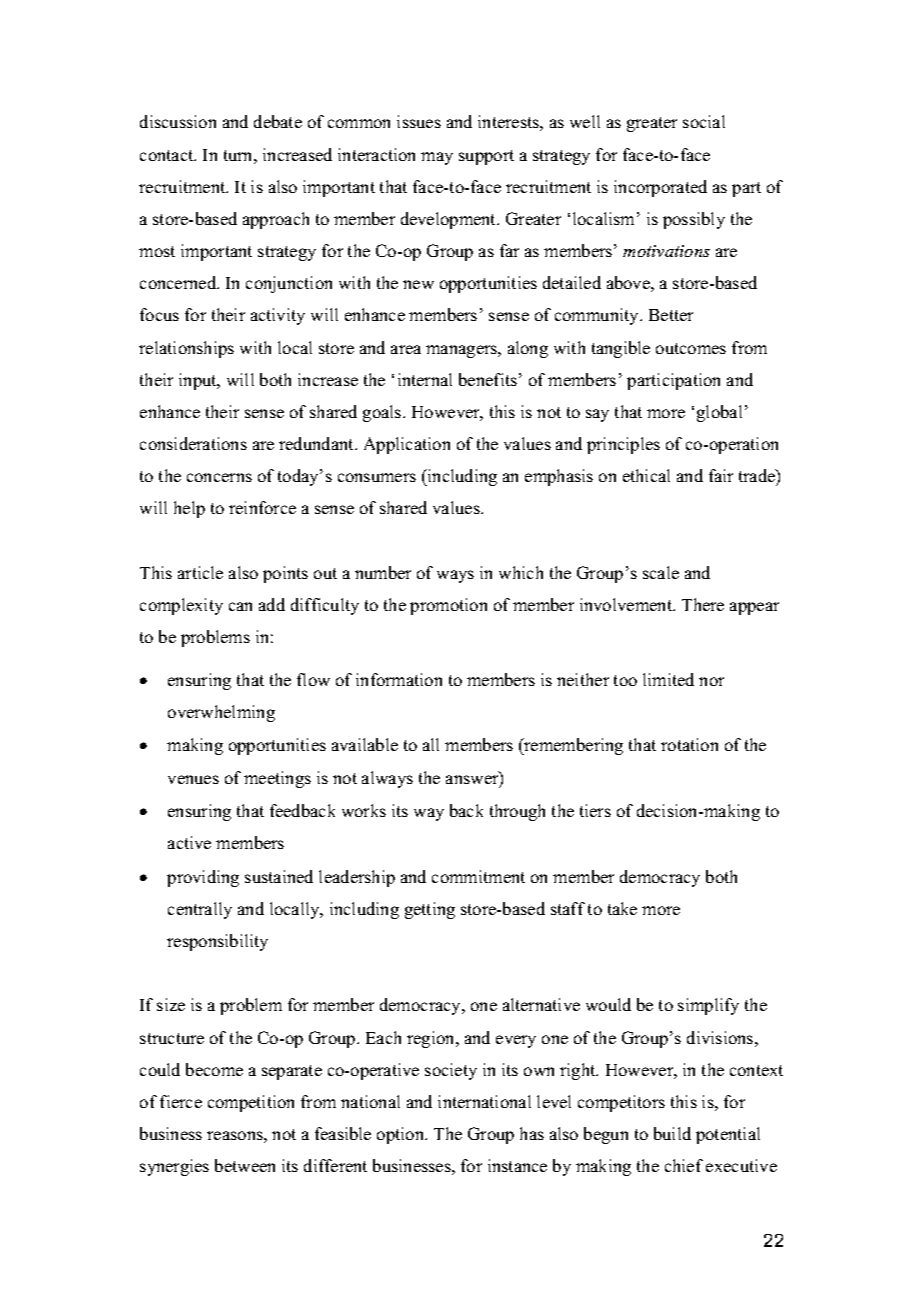 The height and width of the document is (1308, 924). I want to click on between, so click(245, 1165).
